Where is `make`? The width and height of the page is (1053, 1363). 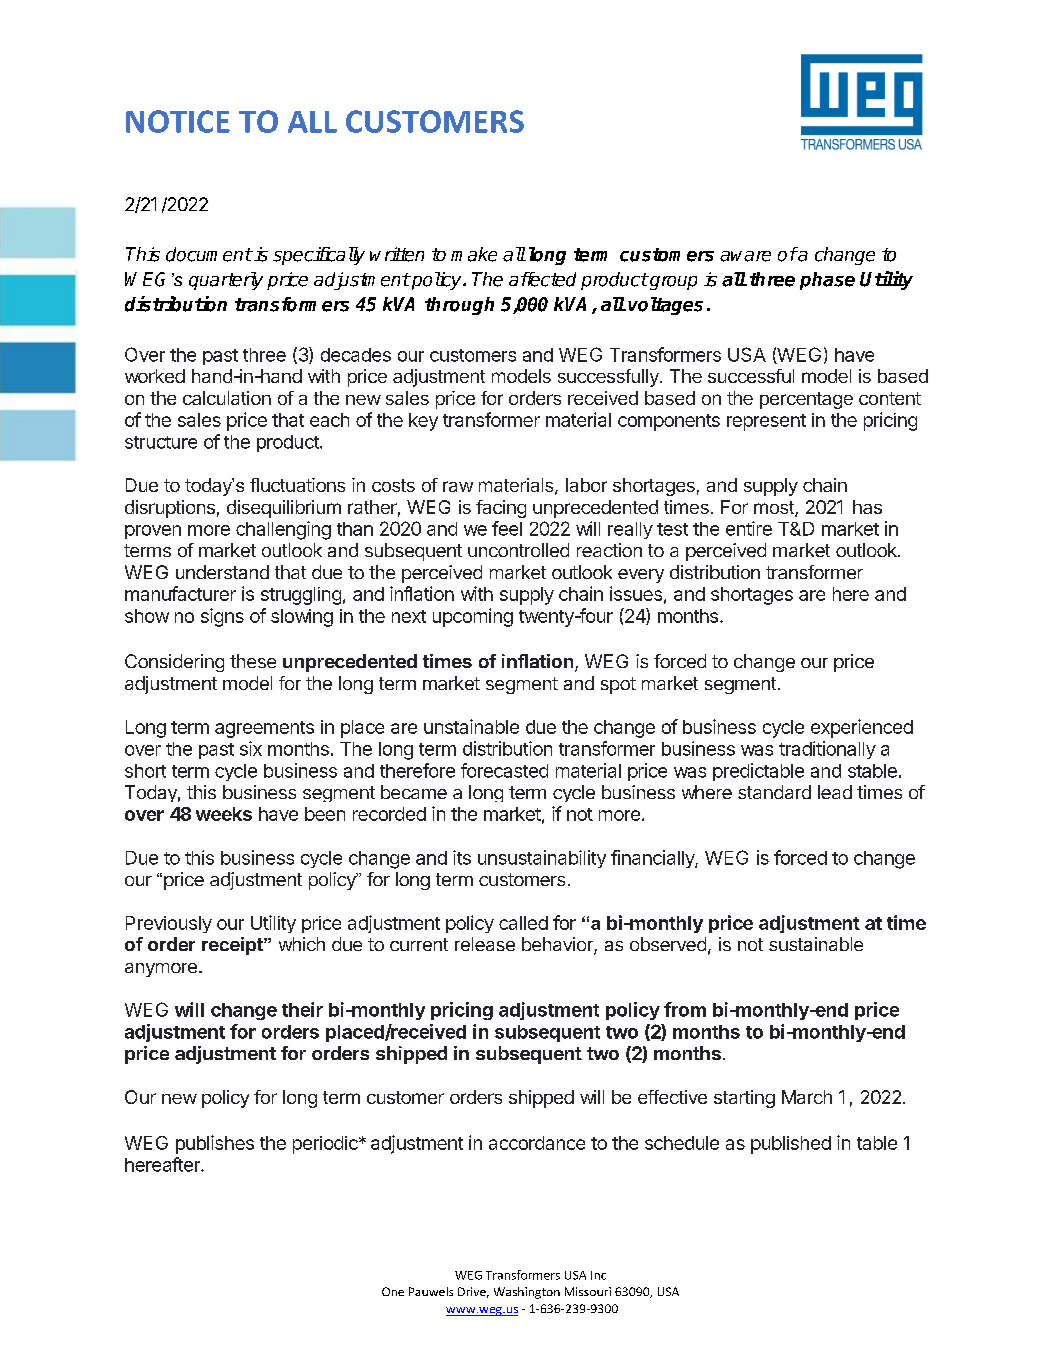 make is located at coordinates (474, 254).
